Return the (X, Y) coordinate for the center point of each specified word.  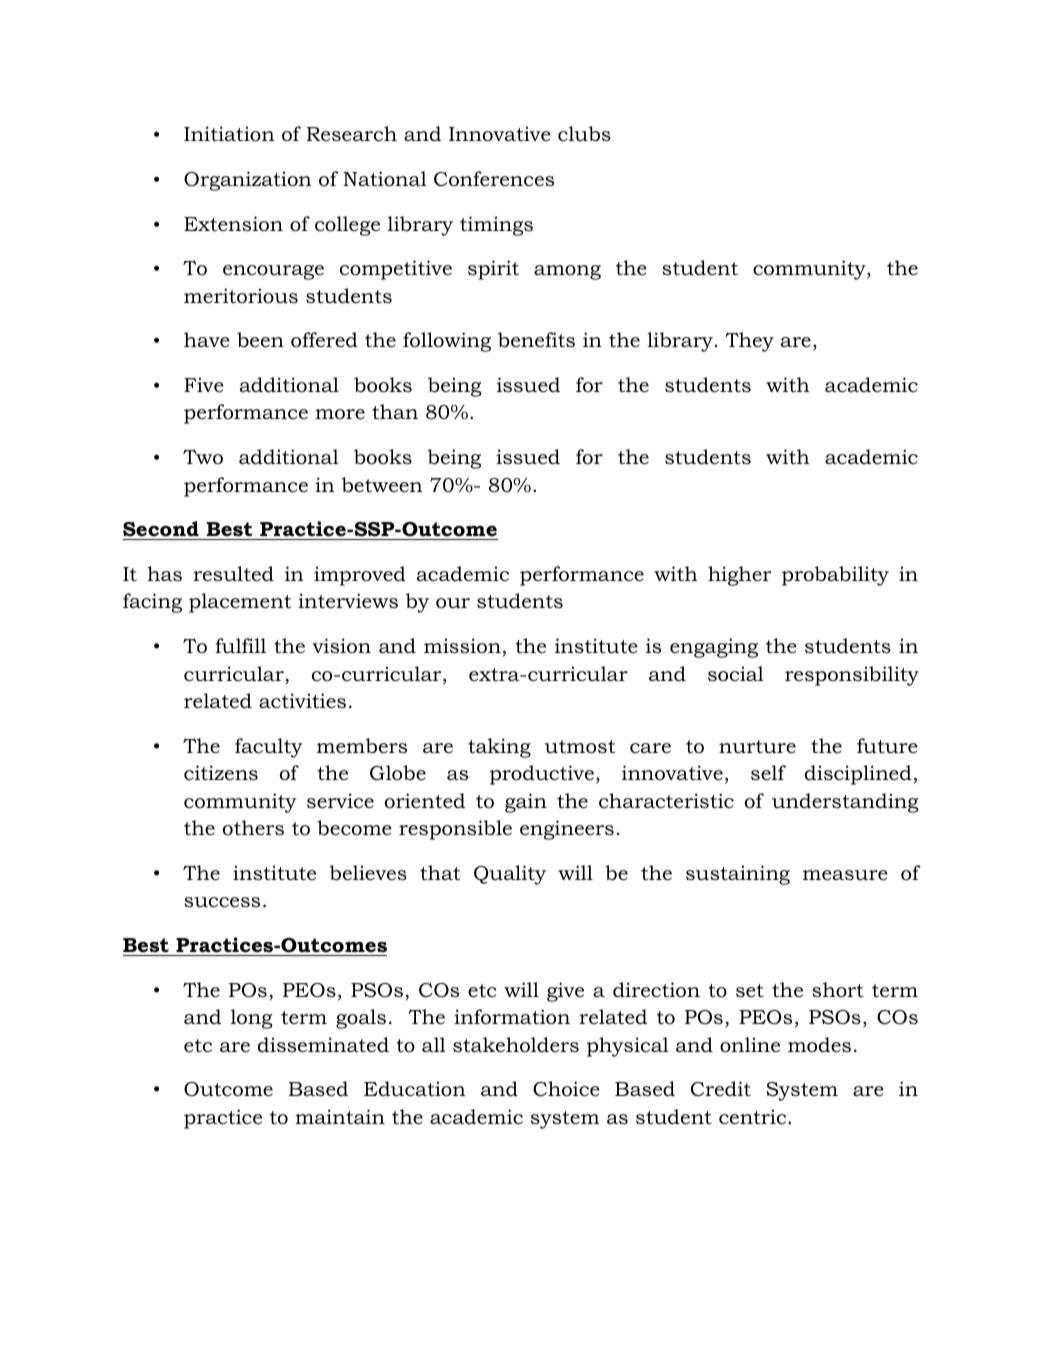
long (252, 1019)
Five (204, 385)
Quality (510, 875)
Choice (566, 1089)
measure (845, 875)
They (749, 342)
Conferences (494, 179)
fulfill (240, 645)
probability (835, 576)
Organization (247, 181)
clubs (584, 134)
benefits (536, 340)
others (253, 828)
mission (462, 646)
